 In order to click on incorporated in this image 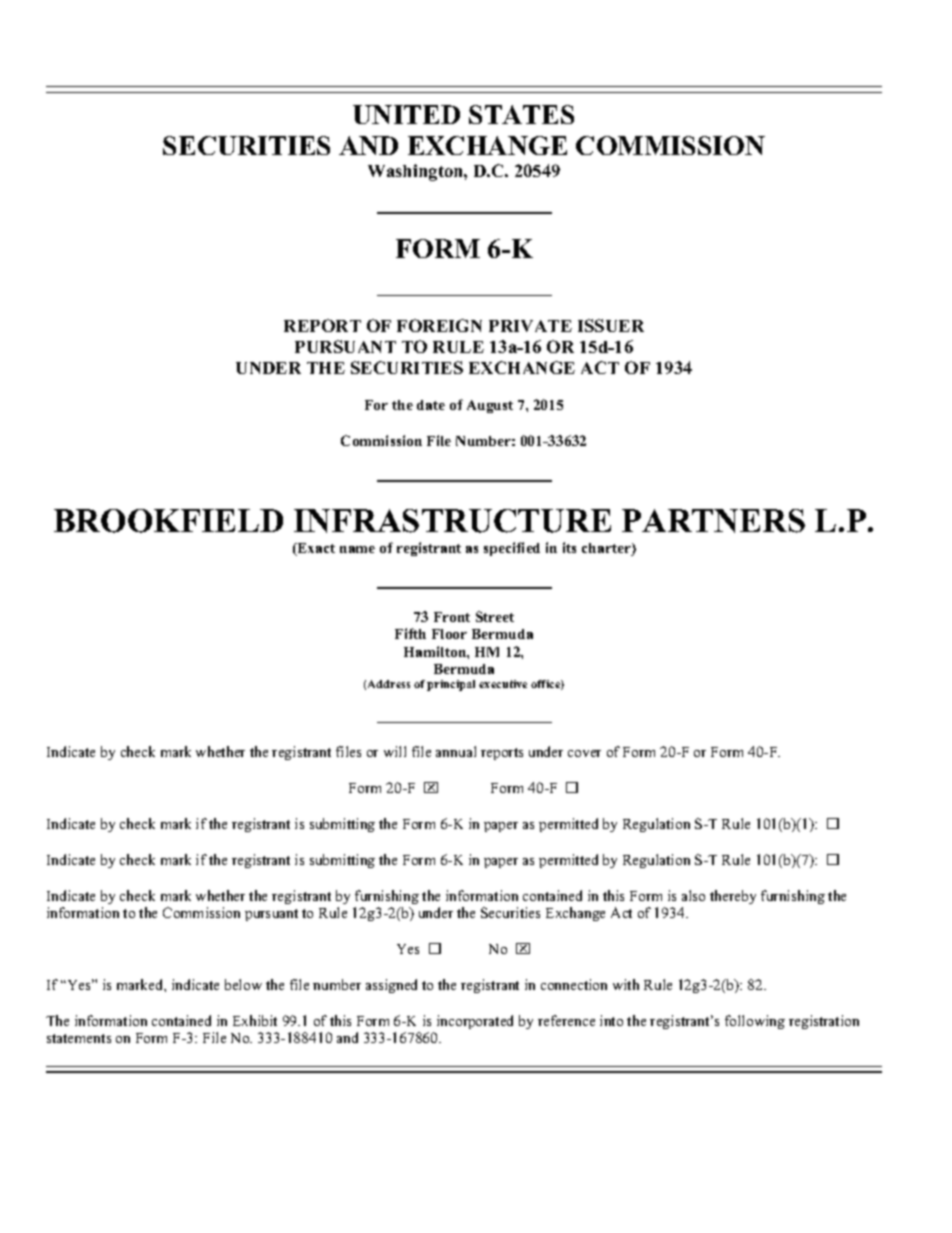, I will do `click(475, 1022)`.
